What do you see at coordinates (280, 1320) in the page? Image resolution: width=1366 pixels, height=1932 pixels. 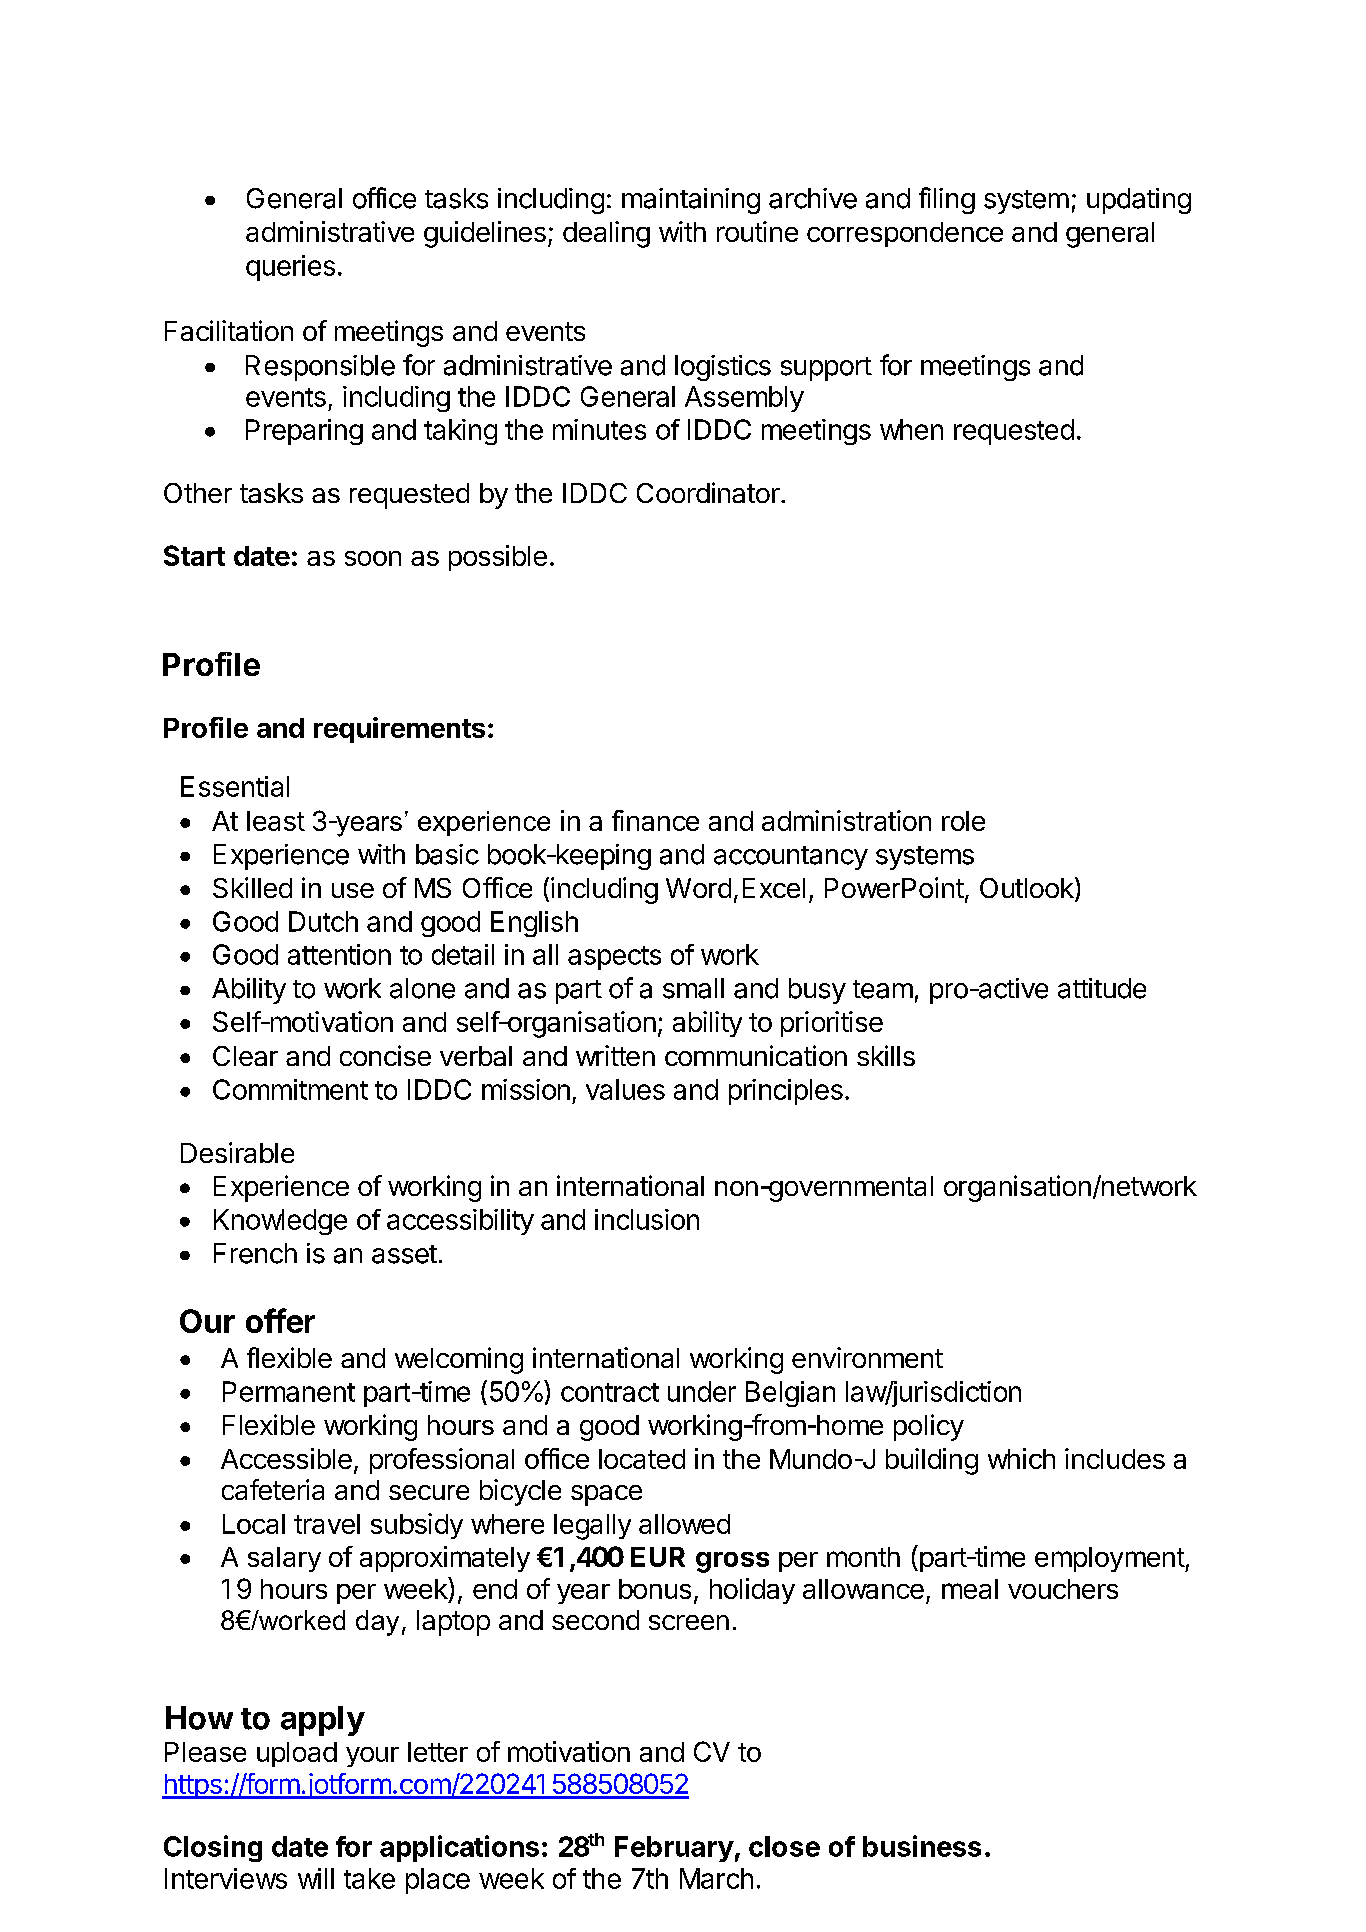 I see `offer` at bounding box center [280, 1320].
